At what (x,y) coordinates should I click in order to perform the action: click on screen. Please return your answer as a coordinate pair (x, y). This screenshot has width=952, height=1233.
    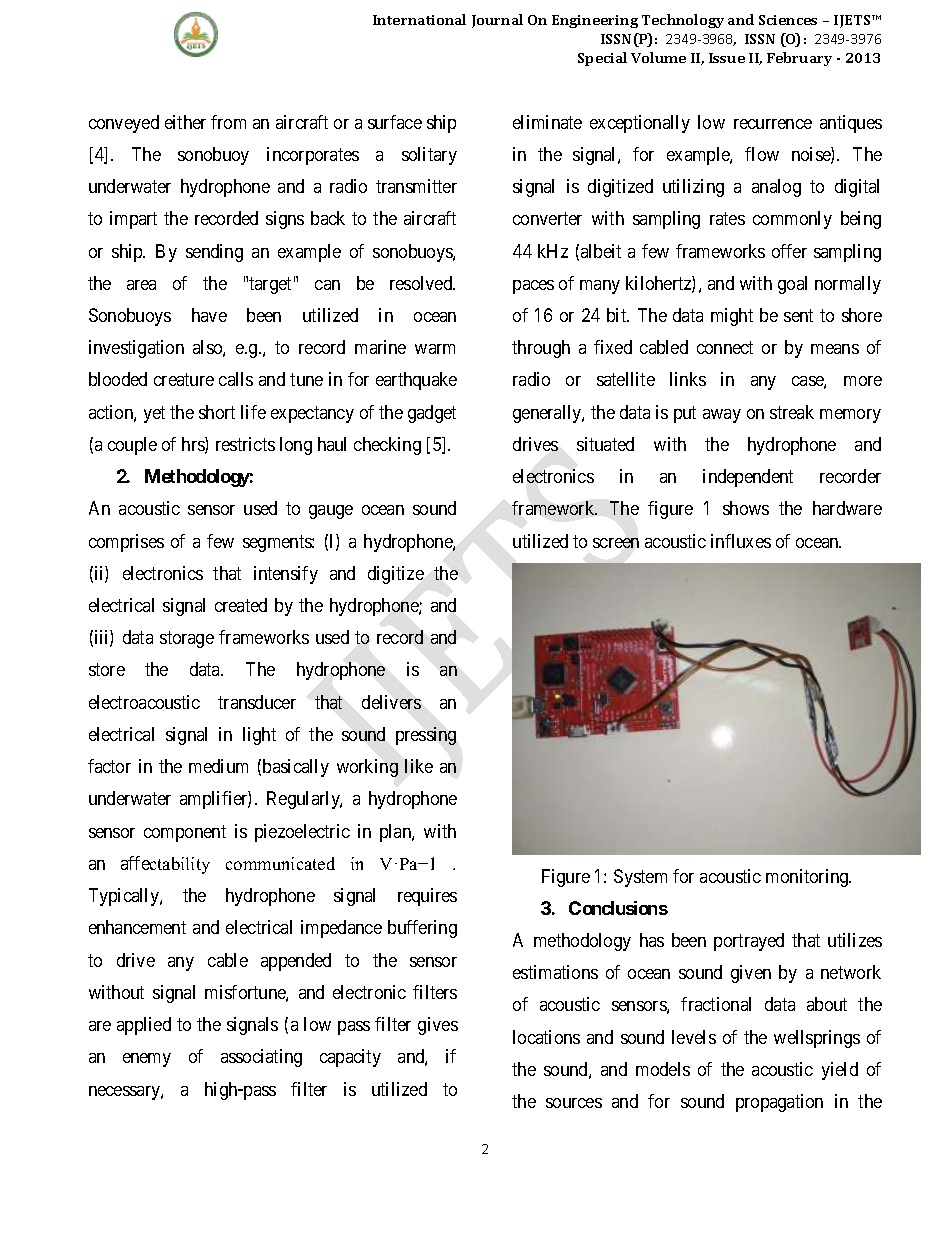
    Looking at the image, I should click on (616, 543).
